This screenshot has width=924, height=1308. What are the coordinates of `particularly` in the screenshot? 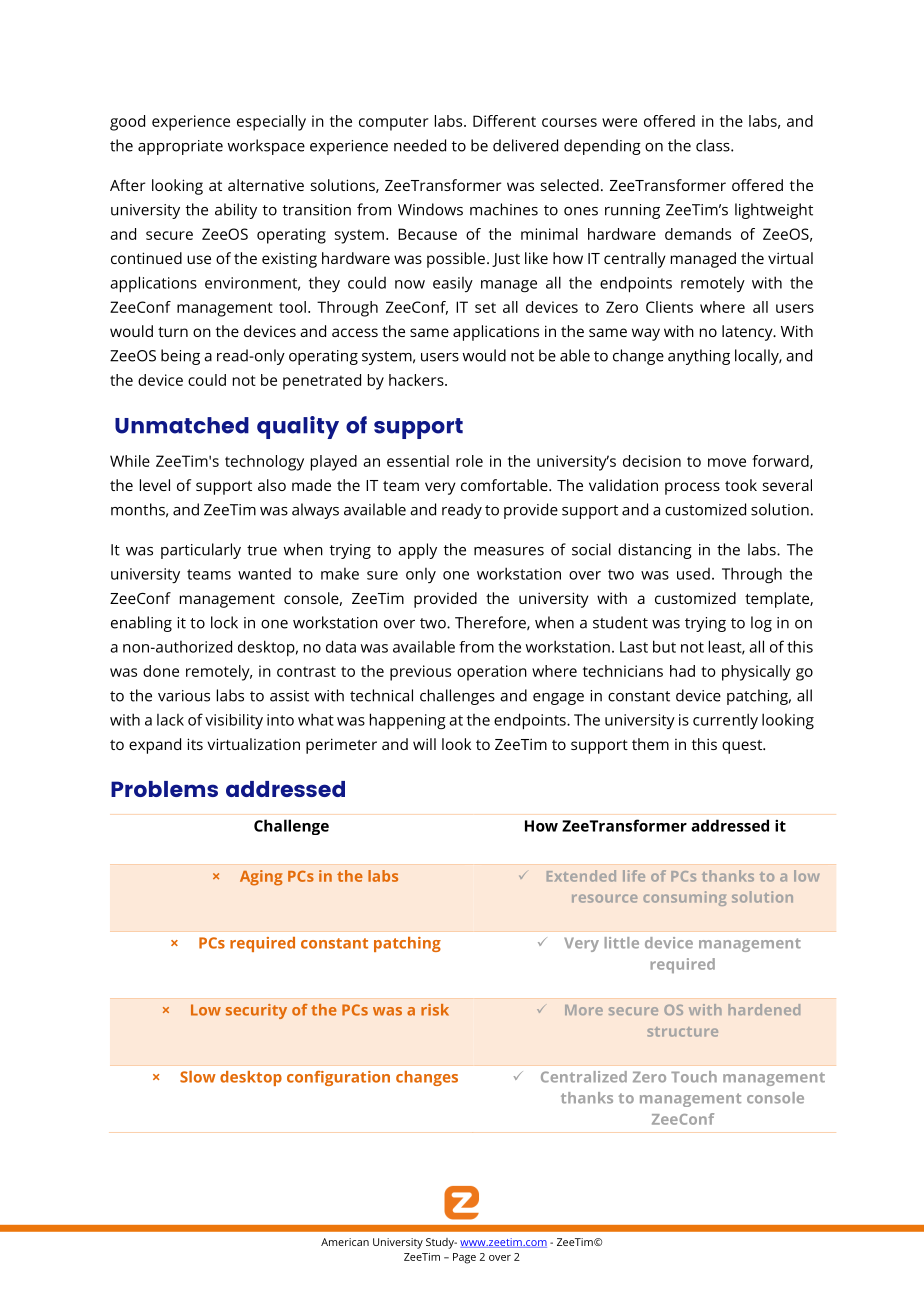 It's located at (201, 551).
